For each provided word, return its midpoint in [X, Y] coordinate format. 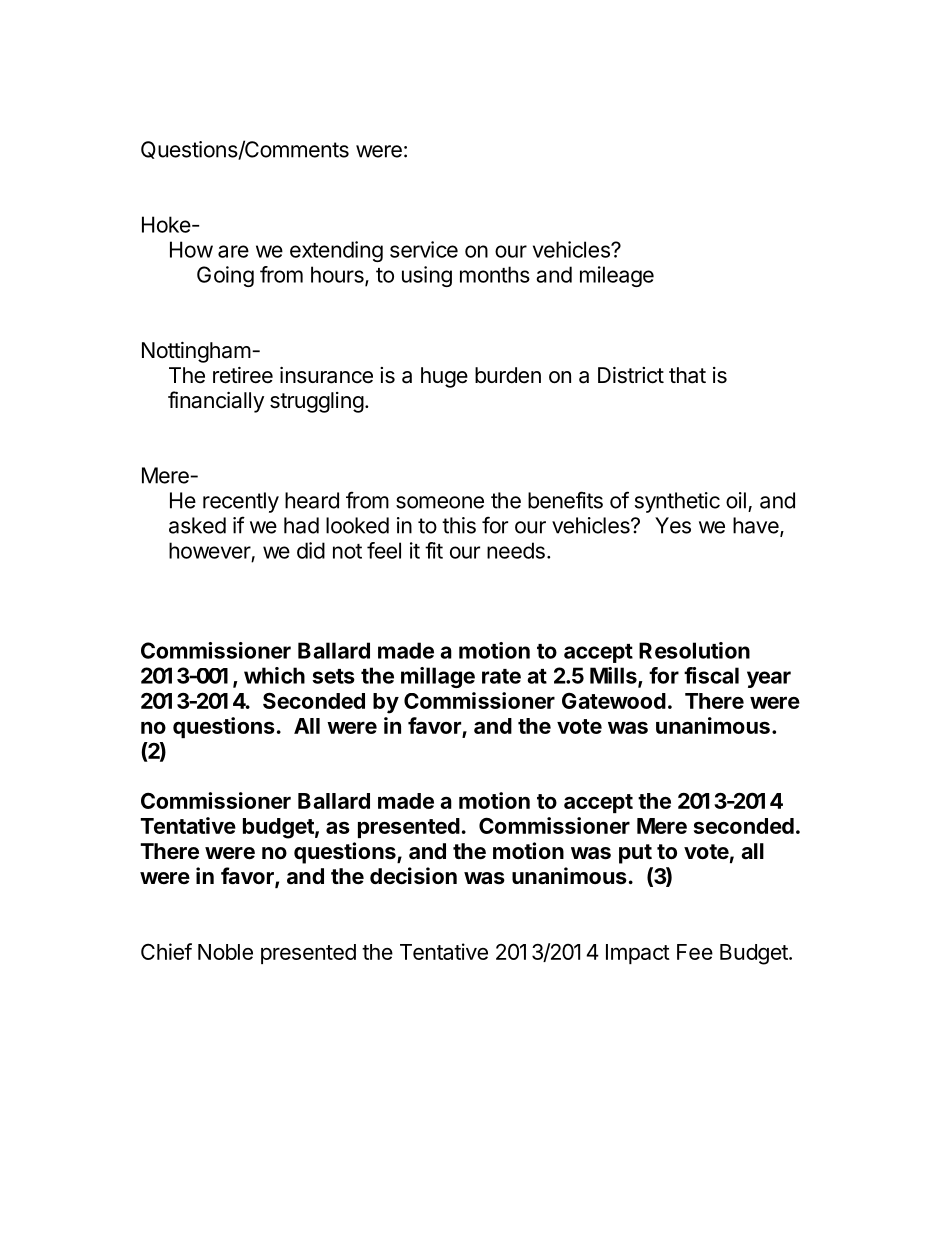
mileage [617, 276]
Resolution [694, 650]
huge [444, 377]
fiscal [711, 675]
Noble [225, 952]
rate [501, 676]
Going [225, 276]
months [495, 274]
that [687, 375]
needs [516, 550]
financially [216, 402]
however [210, 550]
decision [413, 876]
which [274, 675]
